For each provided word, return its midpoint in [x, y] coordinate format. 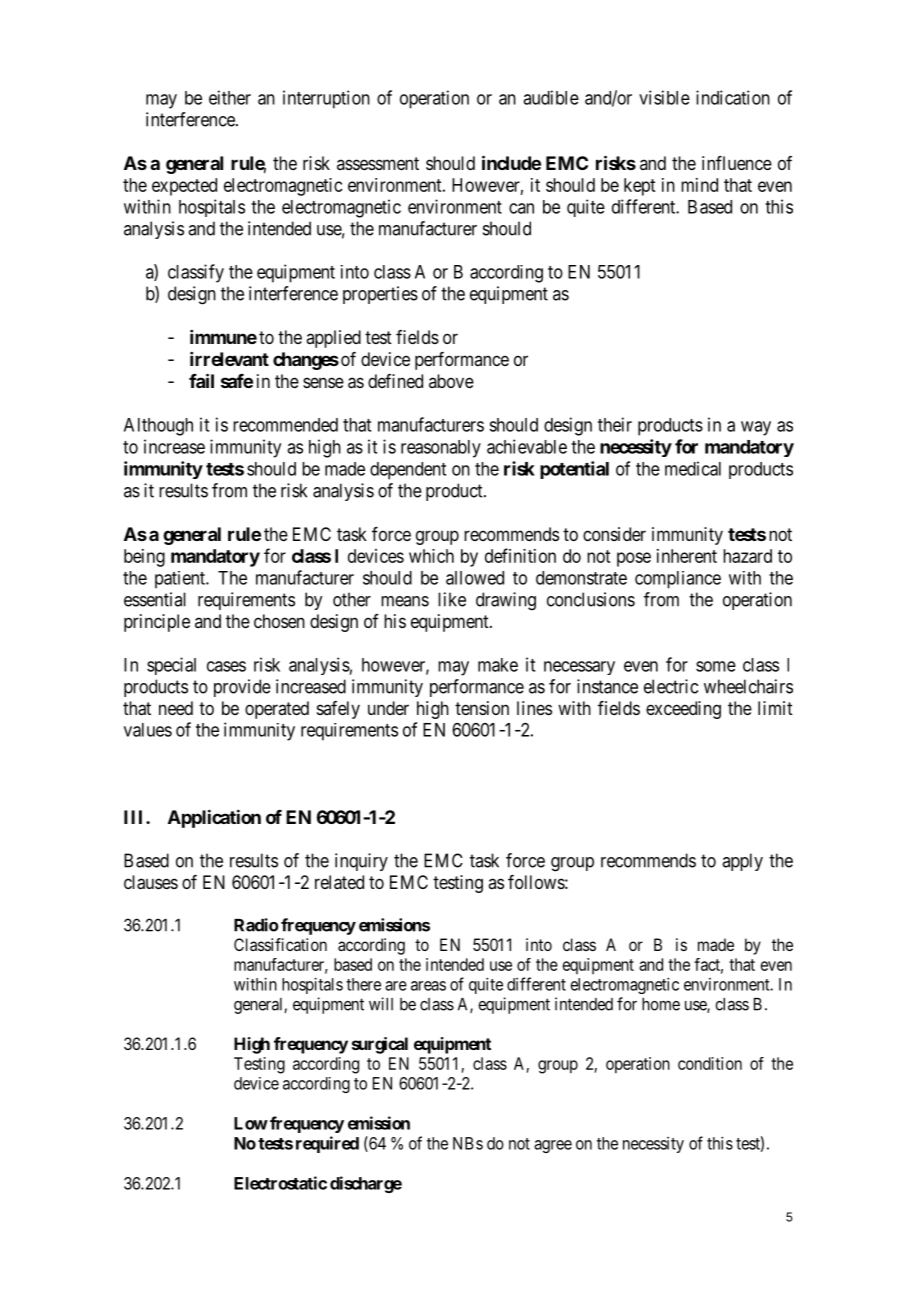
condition [710, 1063]
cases [226, 666]
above [451, 381]
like [452, 599]
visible [664, 97]
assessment [378, 163]
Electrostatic [280, 1183]
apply [742, 862]
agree [553, 1146]
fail [201, 380]
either [230, 97]
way [756, 428]
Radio [256, 925]
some [716, 666]
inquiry [361, 862]
